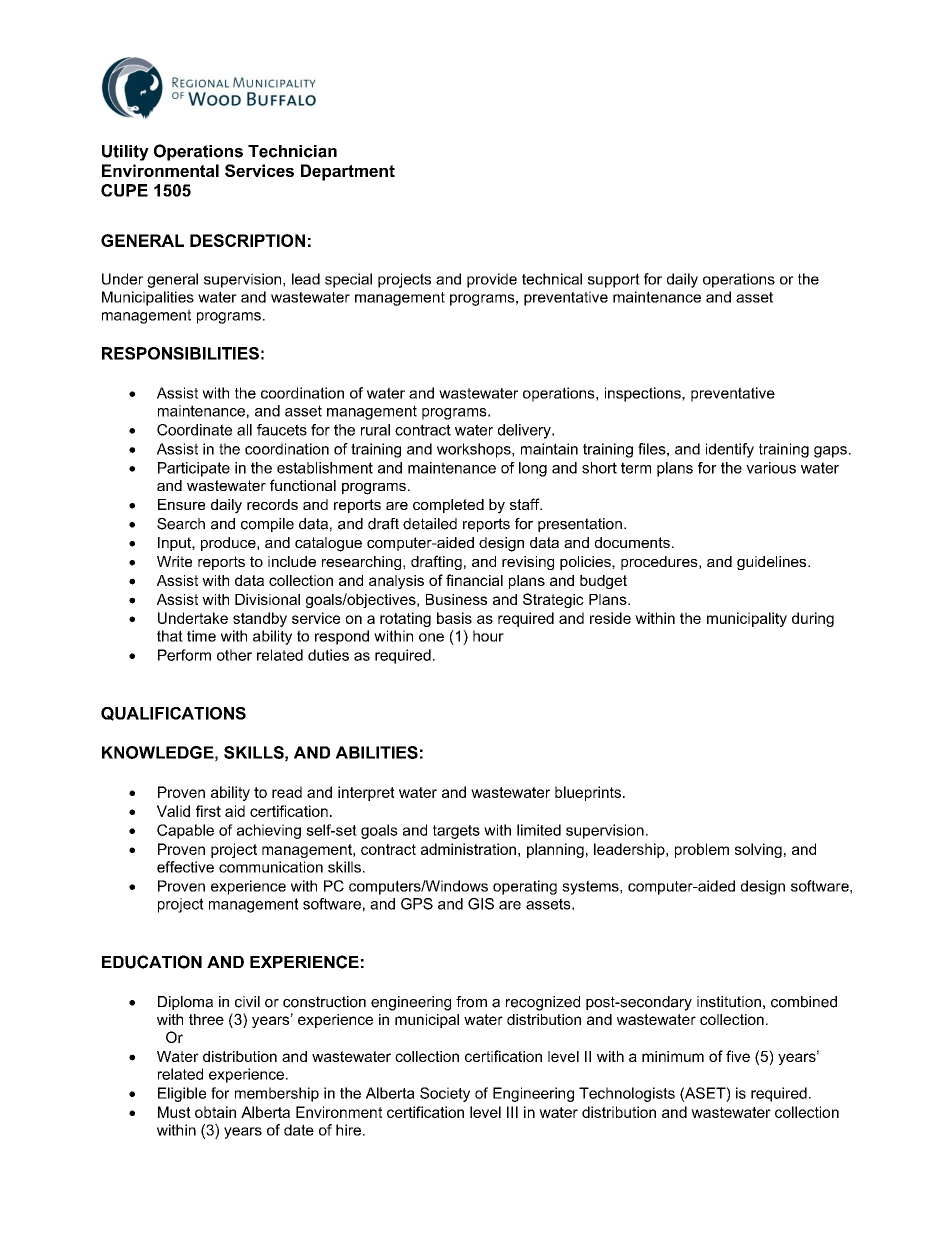 The height and width of the image is (1233, 952). What do you see at coordinates (488, 636) in the image?
I see `hour` at bounding box center [488, 636].
